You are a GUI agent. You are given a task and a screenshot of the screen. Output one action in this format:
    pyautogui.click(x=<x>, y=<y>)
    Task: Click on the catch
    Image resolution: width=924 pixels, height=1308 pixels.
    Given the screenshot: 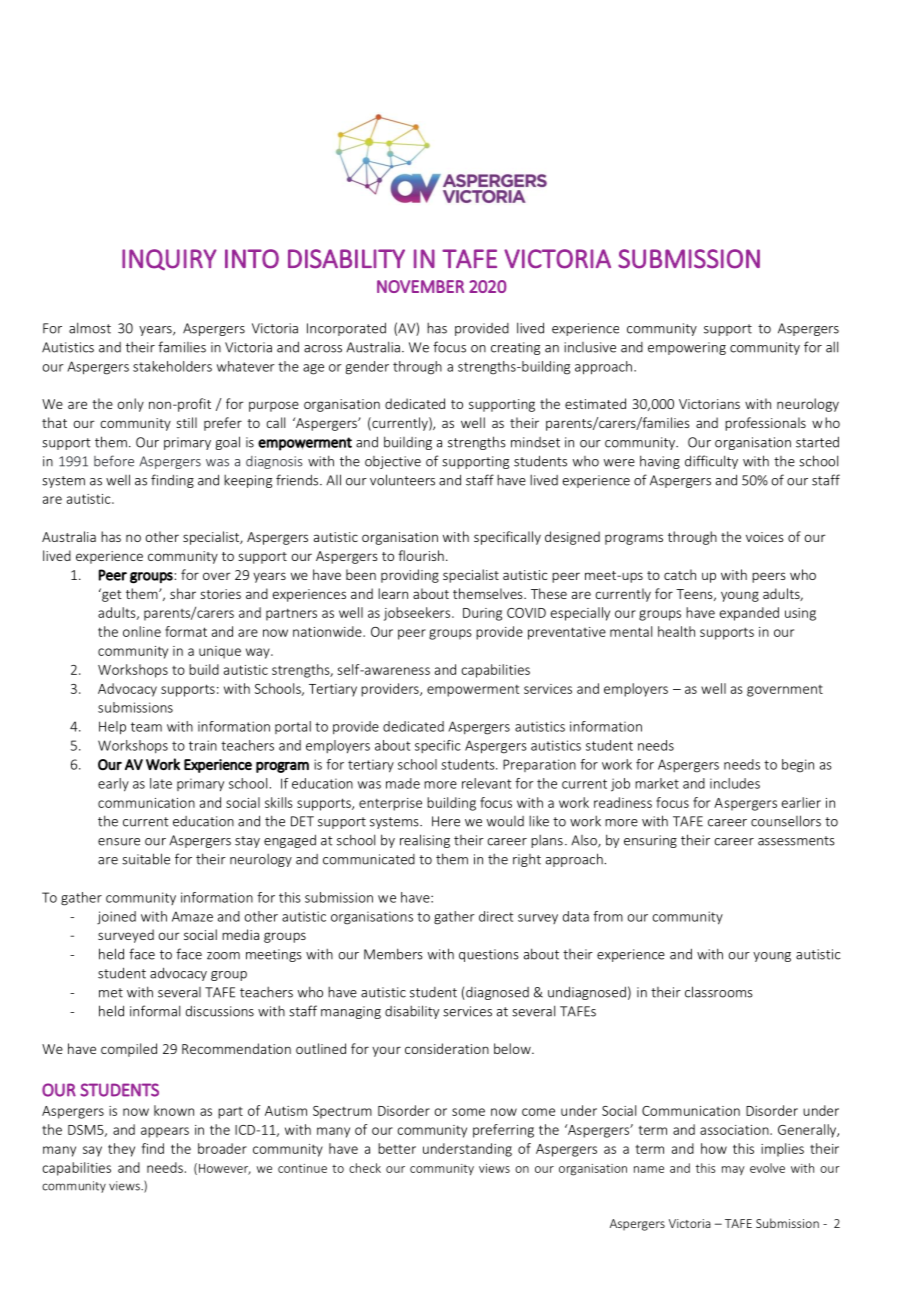 What is the action you would take?
    pyautogui.click(x=680, y=574)
